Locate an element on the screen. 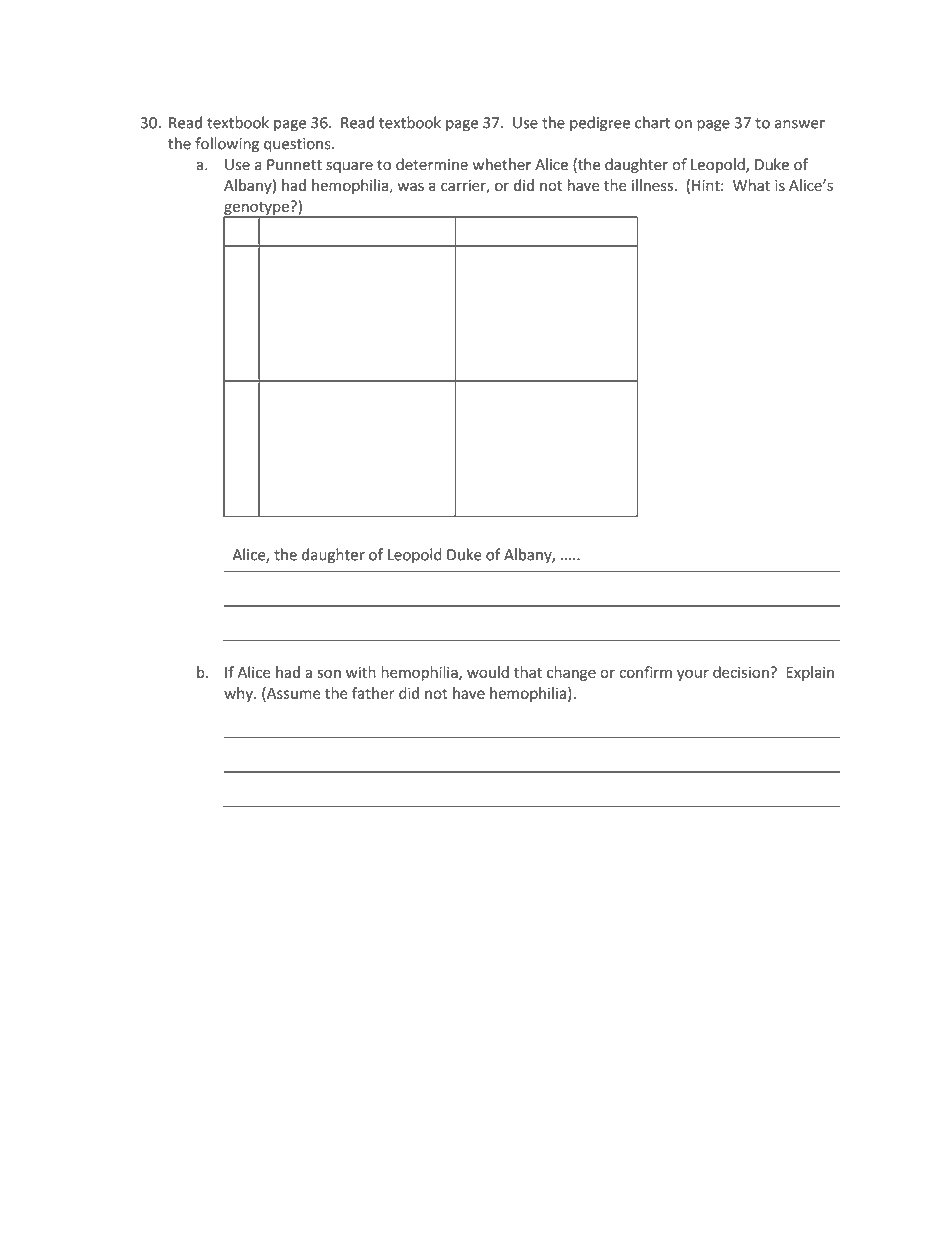  was is located at coordinates (411, 186).
